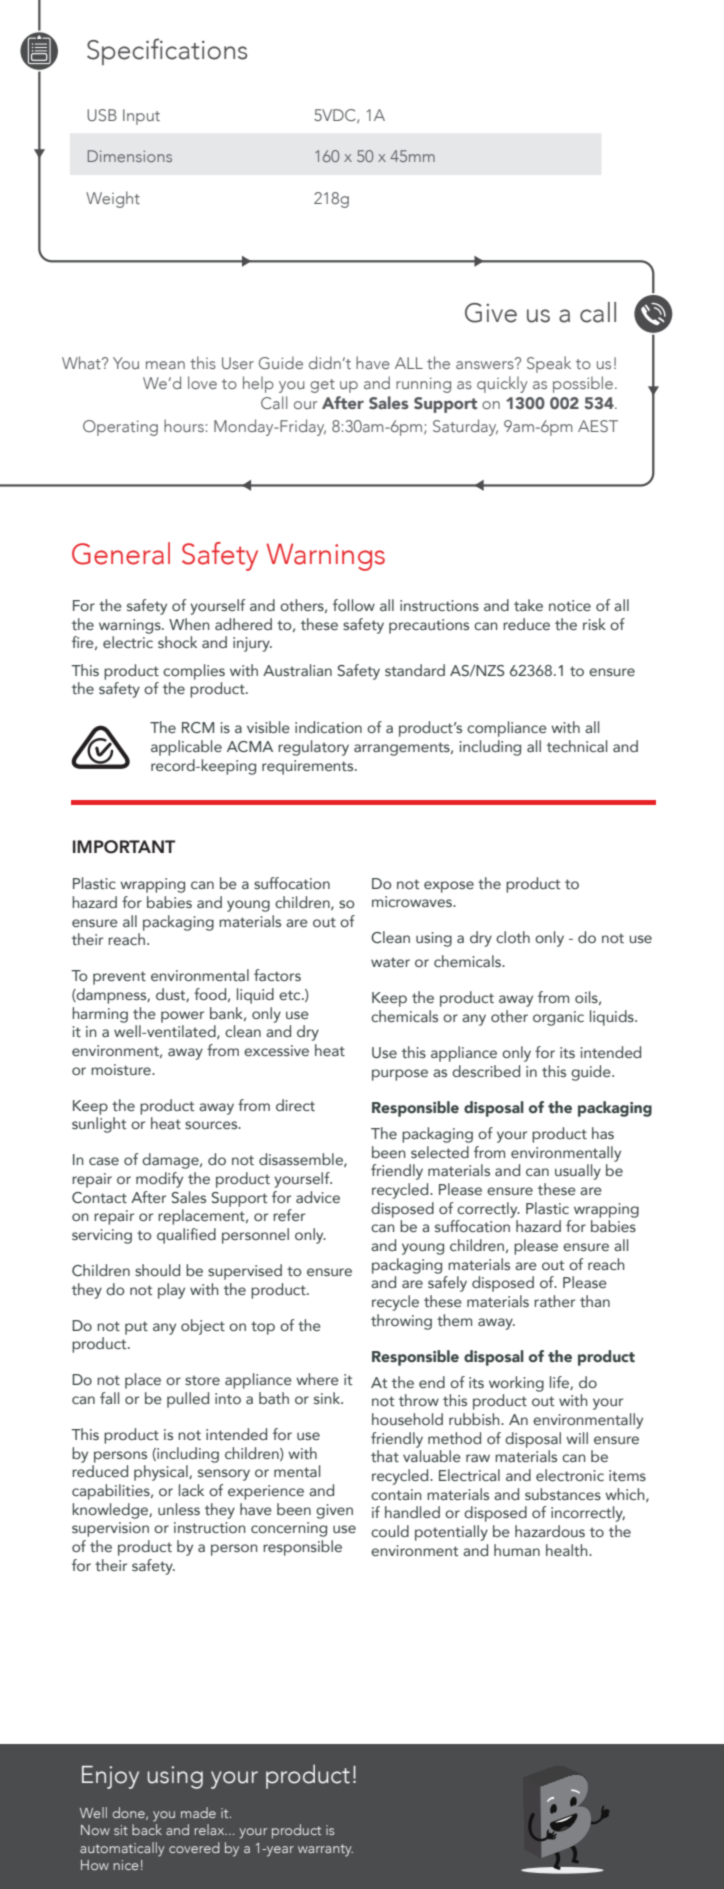 The height and width of the screenshot is (1889, 724). I want to click on Input, so click(141, 117).
